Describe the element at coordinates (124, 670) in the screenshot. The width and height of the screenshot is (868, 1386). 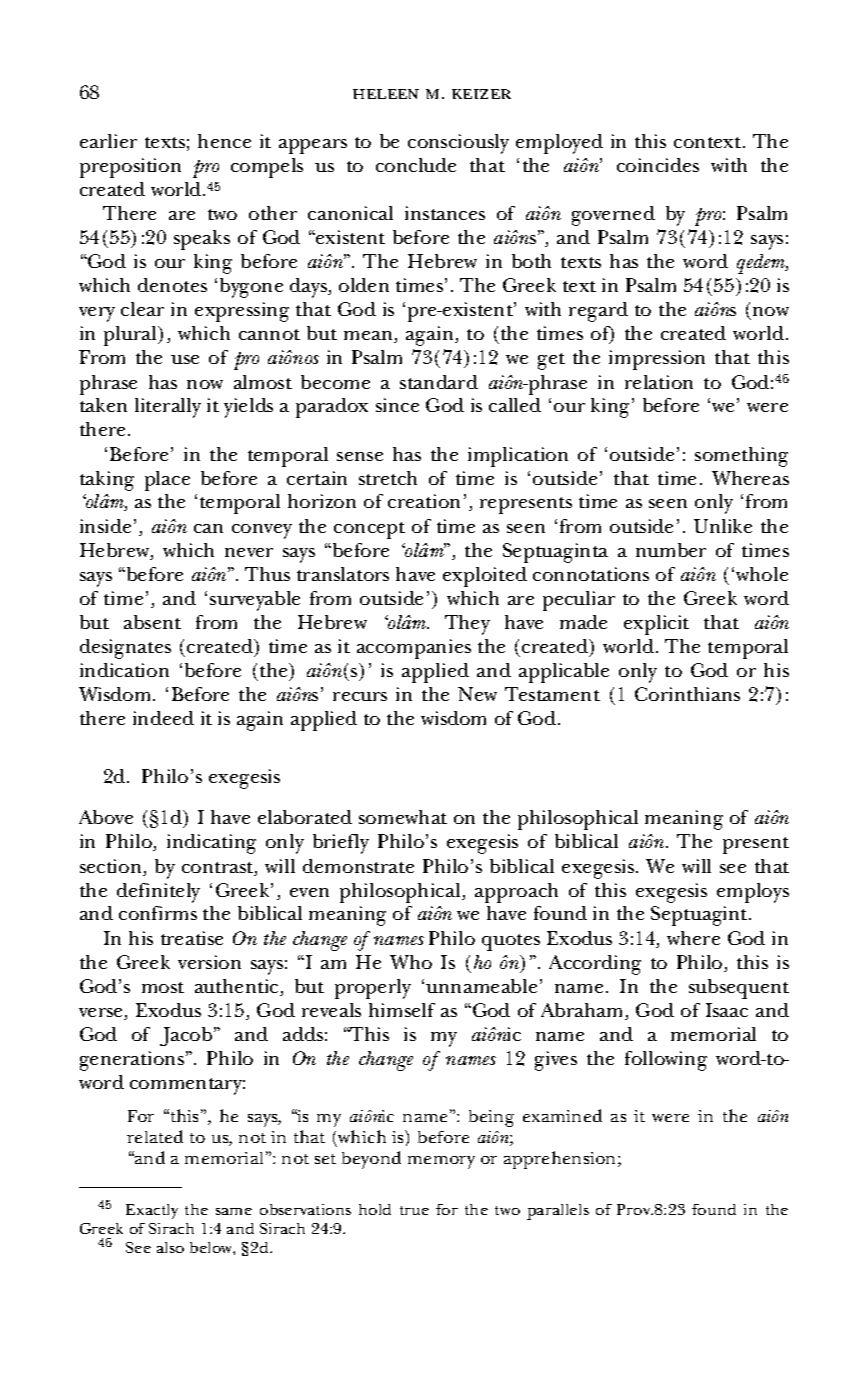
I see `indication` at that location.
